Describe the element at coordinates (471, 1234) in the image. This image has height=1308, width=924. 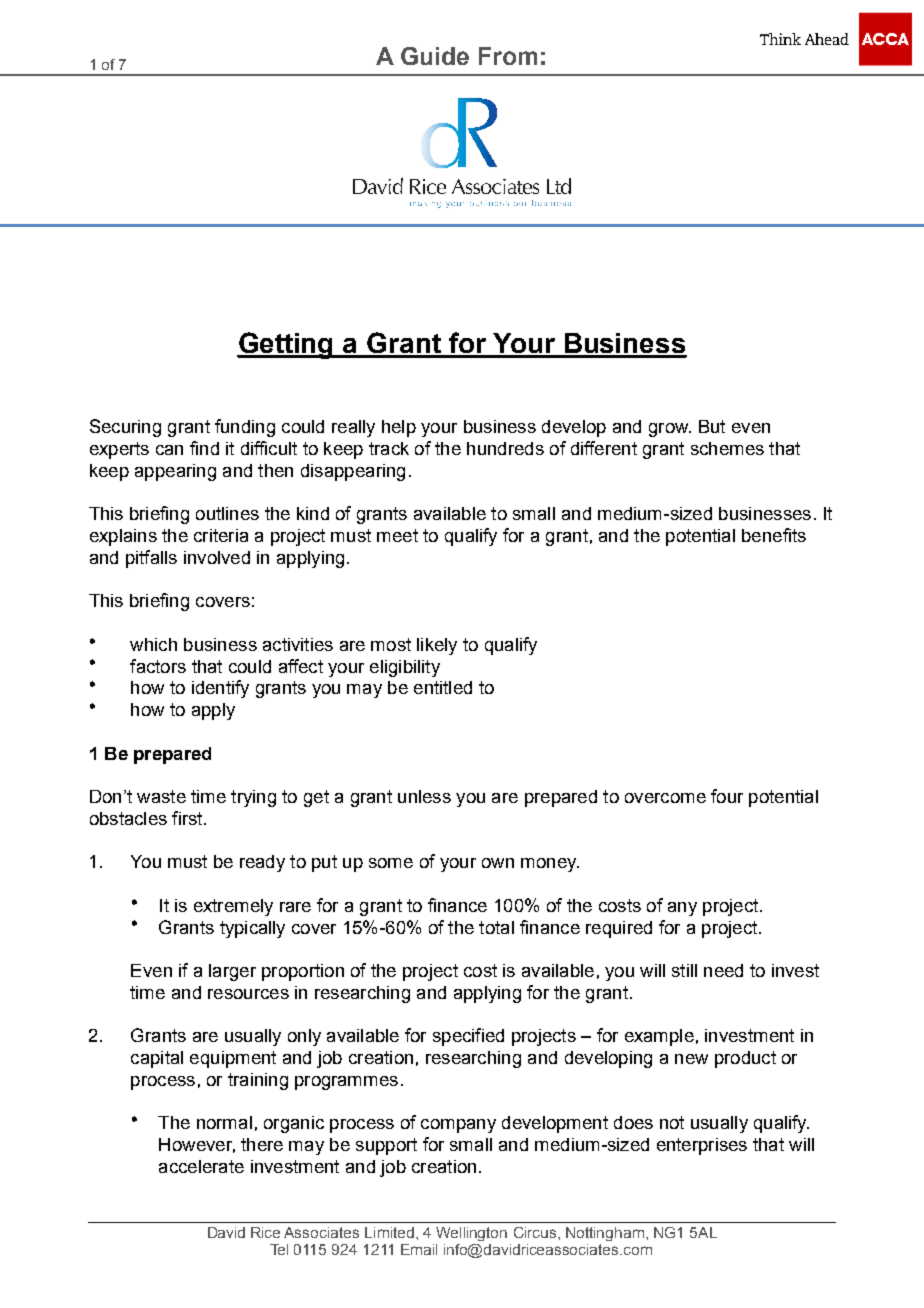
I see `Wellington` at that location.
